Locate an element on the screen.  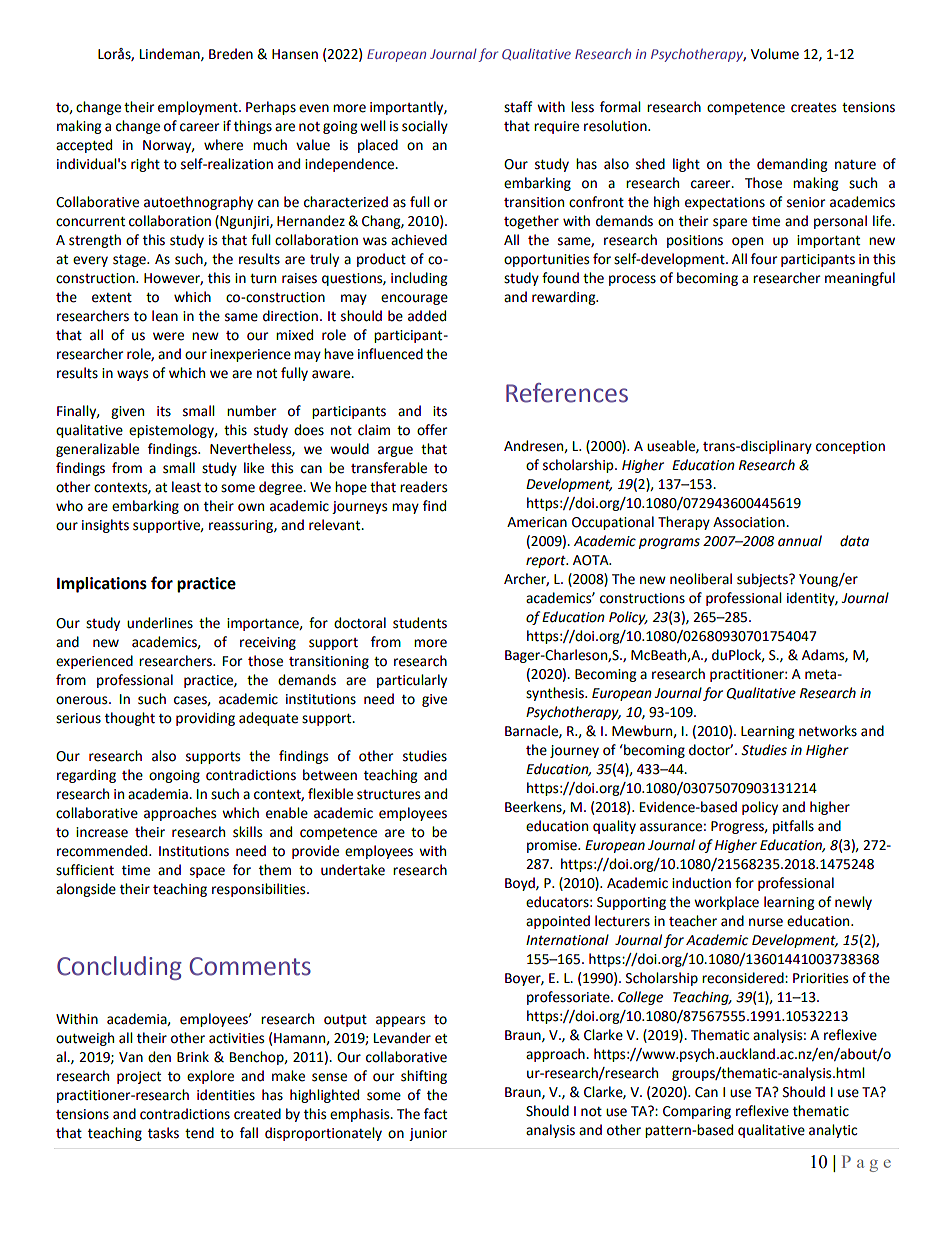
creates is located at coordinates (813, 108).
